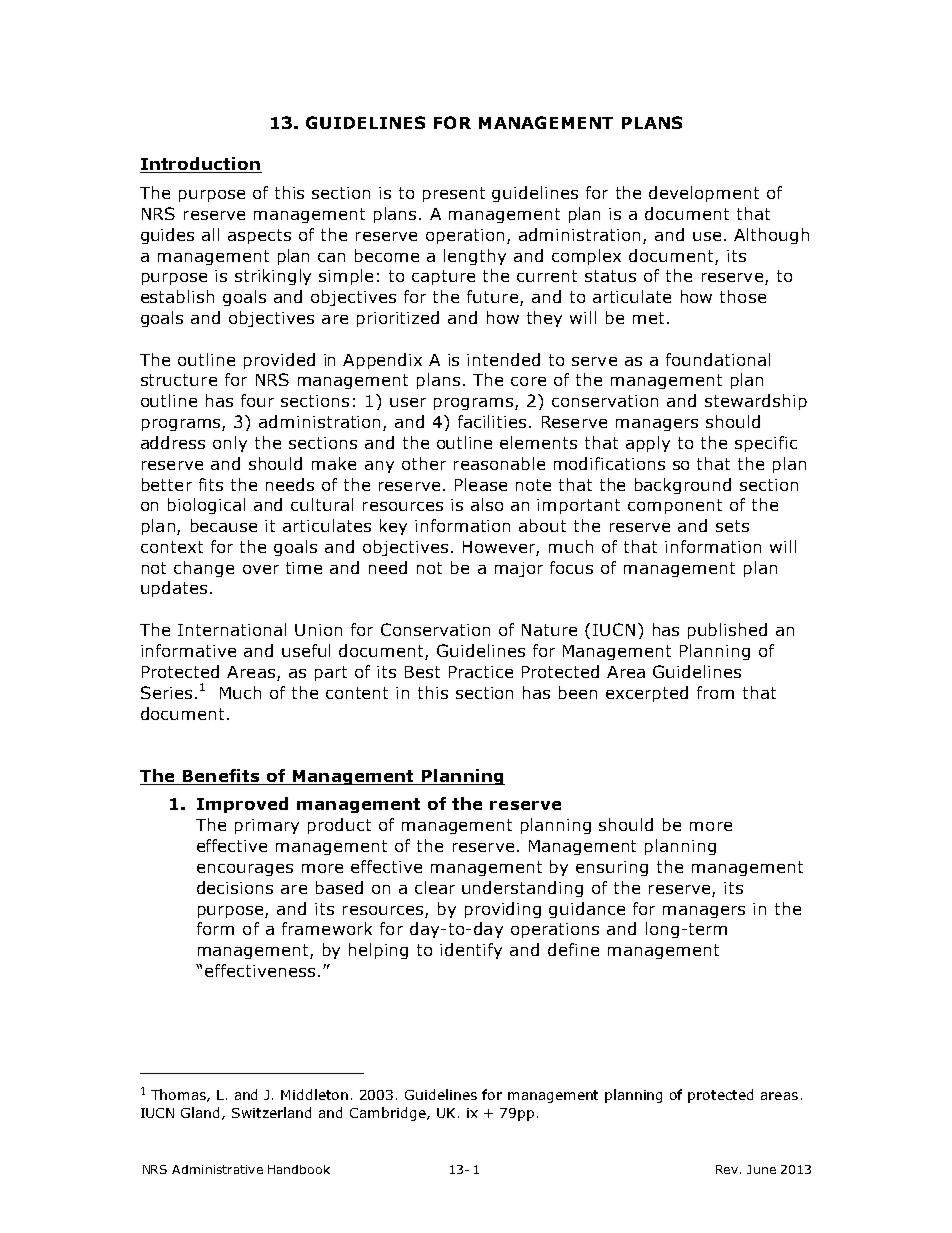  I want to click on Cambridge, so click(389, 1114).
